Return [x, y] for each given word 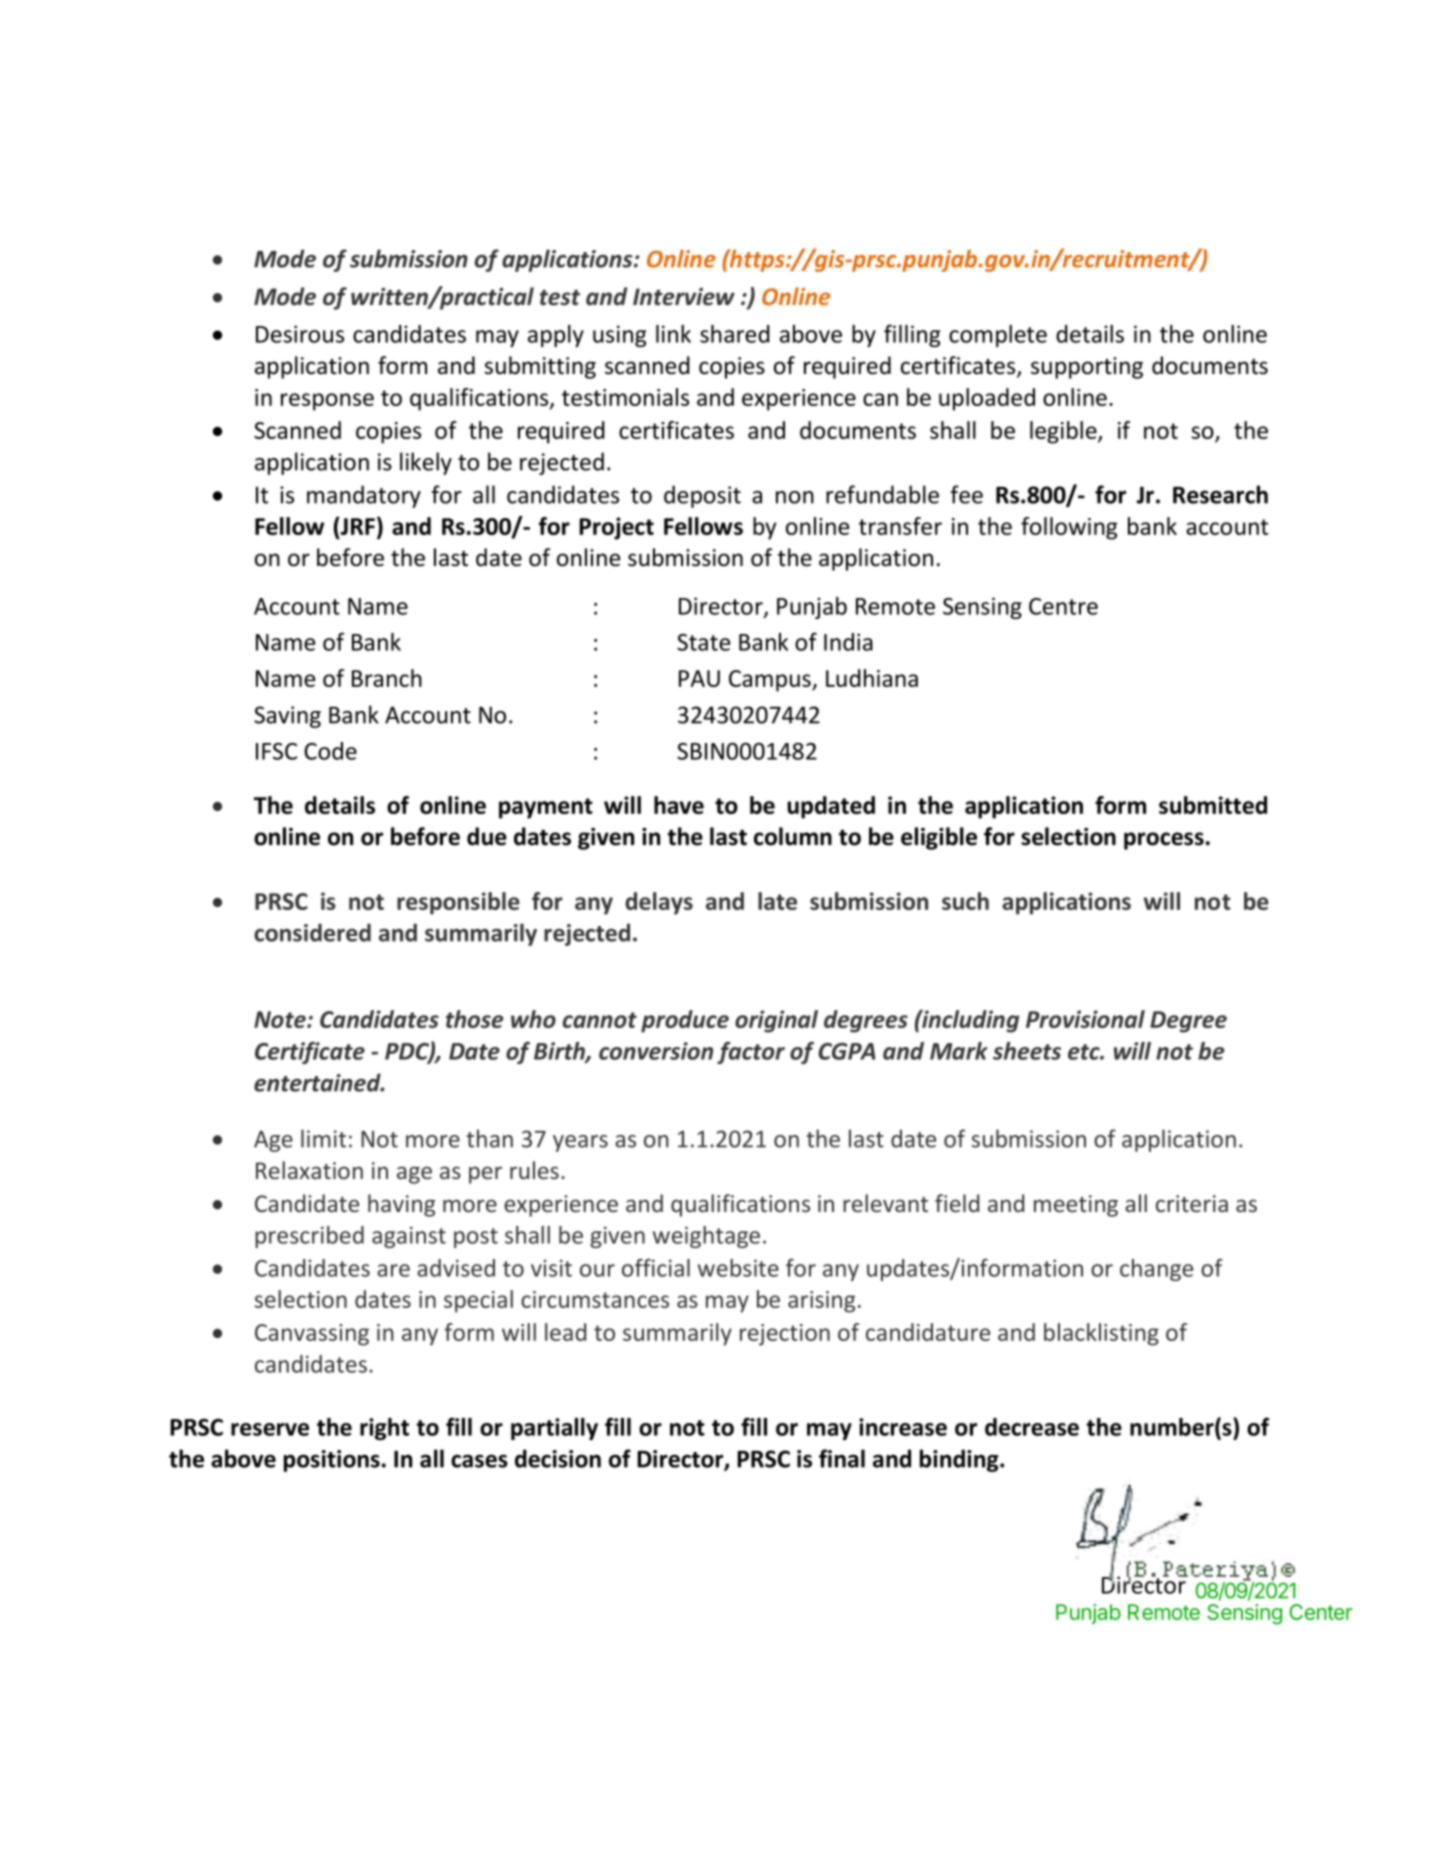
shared [735, 334]
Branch [387, 678]
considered [312, 932]
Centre [1063, 606]
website [738, 1268]
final [842, 1458]
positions [332, 1461]
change [1156, 1270]
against [409, 1237]
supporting [1087, 368]
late [777, 901]
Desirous [300, 334]
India [848, 642]
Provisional [1085, 1019]
